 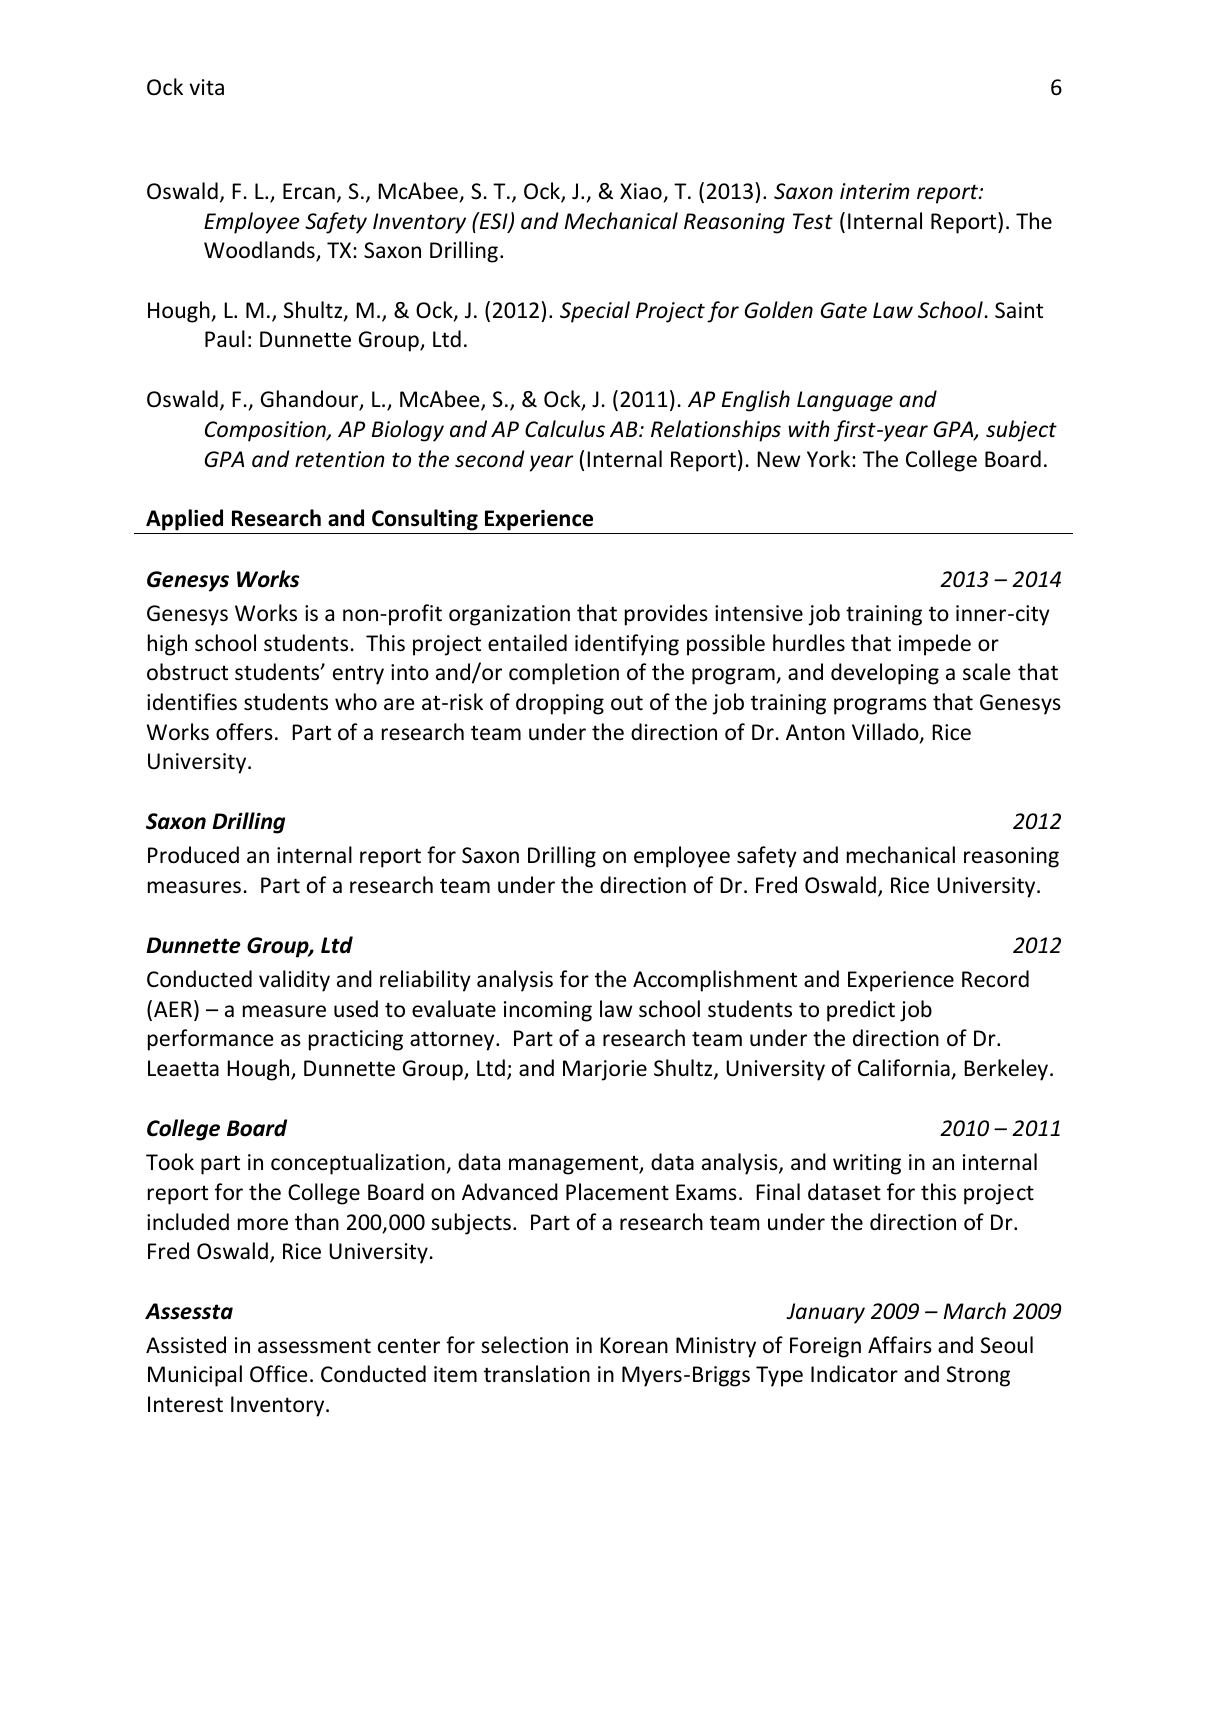 What do you see at coordinates (666, 615) in the screenshot?
I see `provides` at bounding box center [666, 615].
